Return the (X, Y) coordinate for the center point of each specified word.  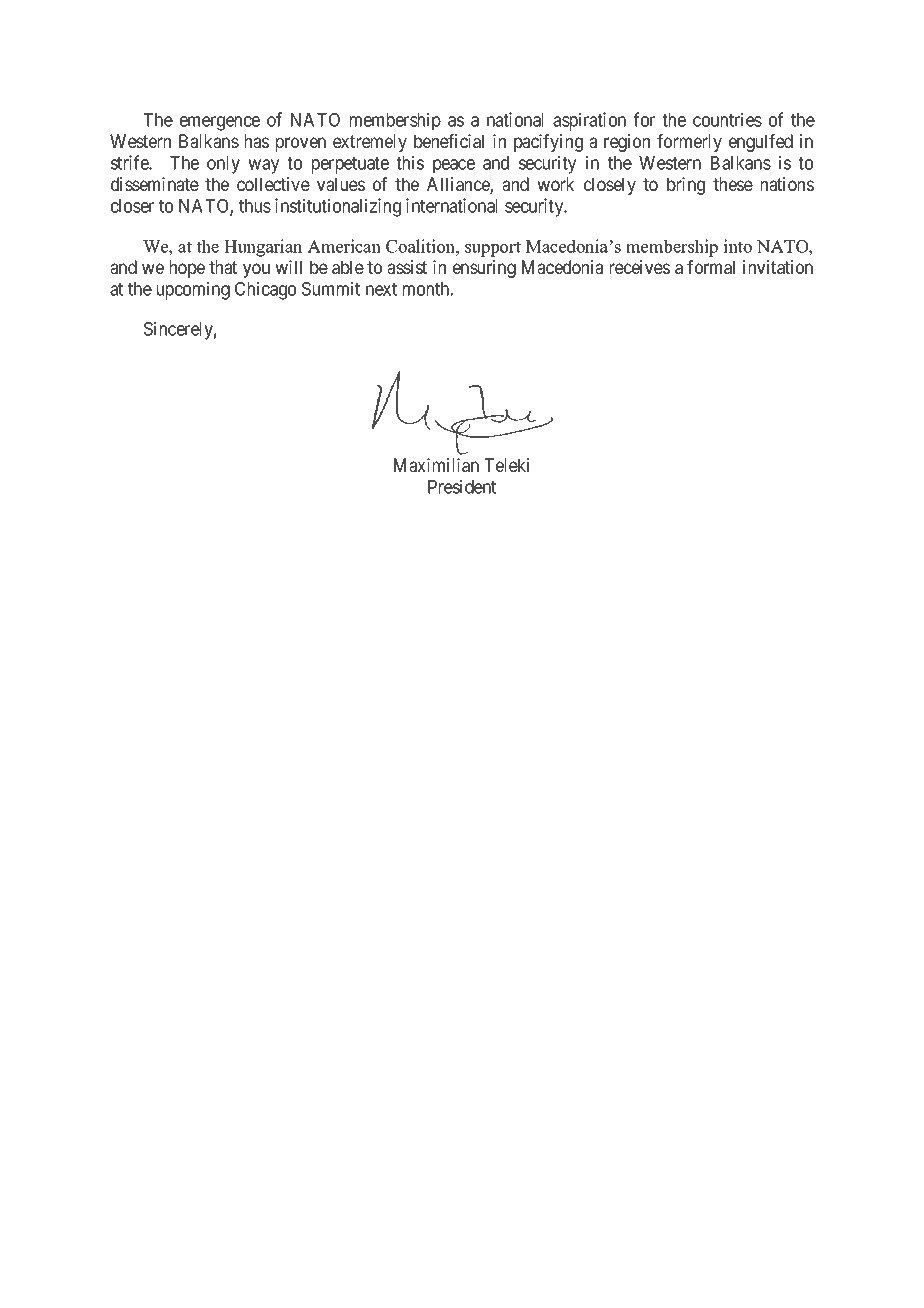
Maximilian (436, 465)
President (462, 486)
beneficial (449, 141)
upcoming (193, 290)
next (381, 289)
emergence (220, 123)
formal (711, 267)
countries (727, 119)
